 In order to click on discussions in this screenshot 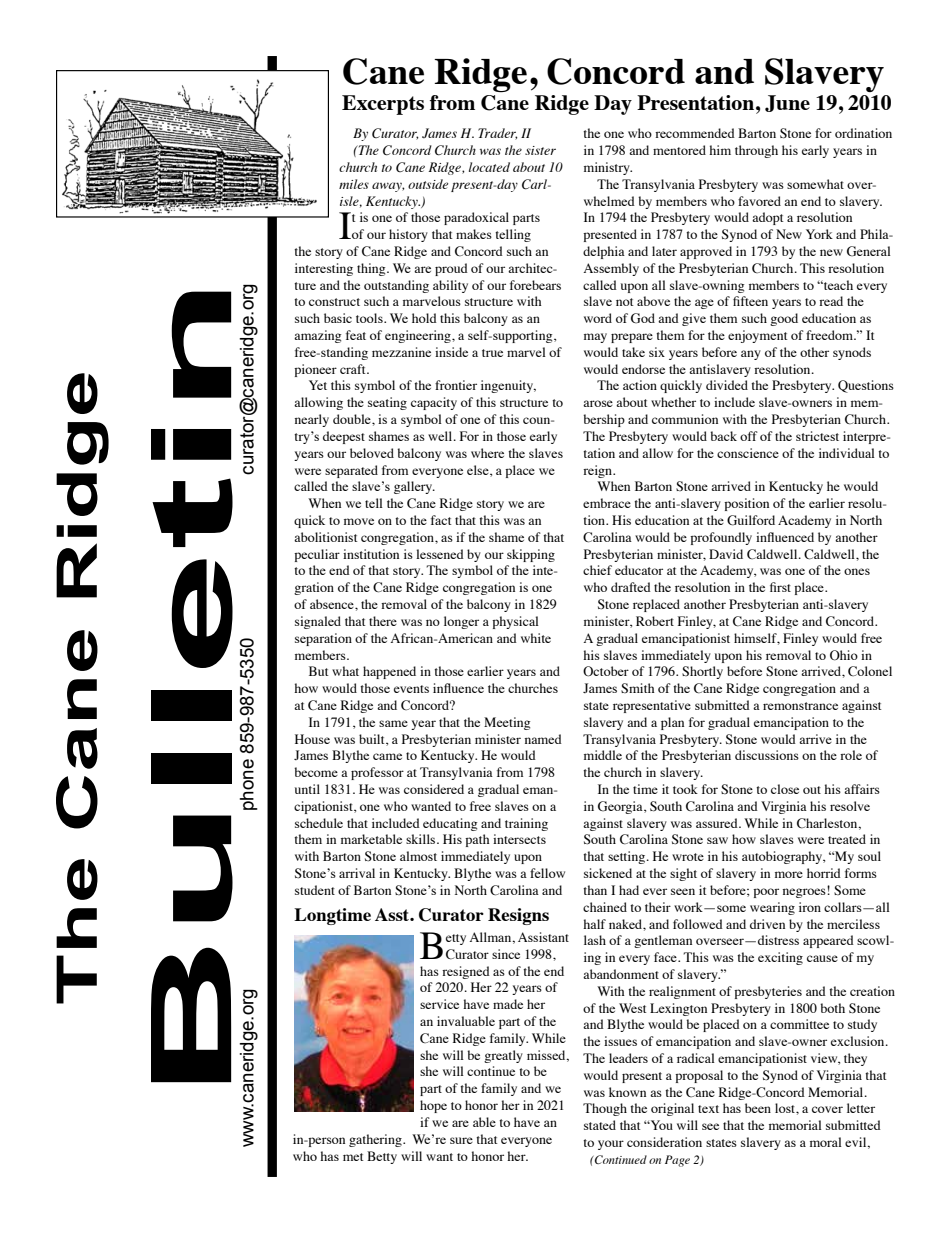, I will do `click(767, 755)`.
